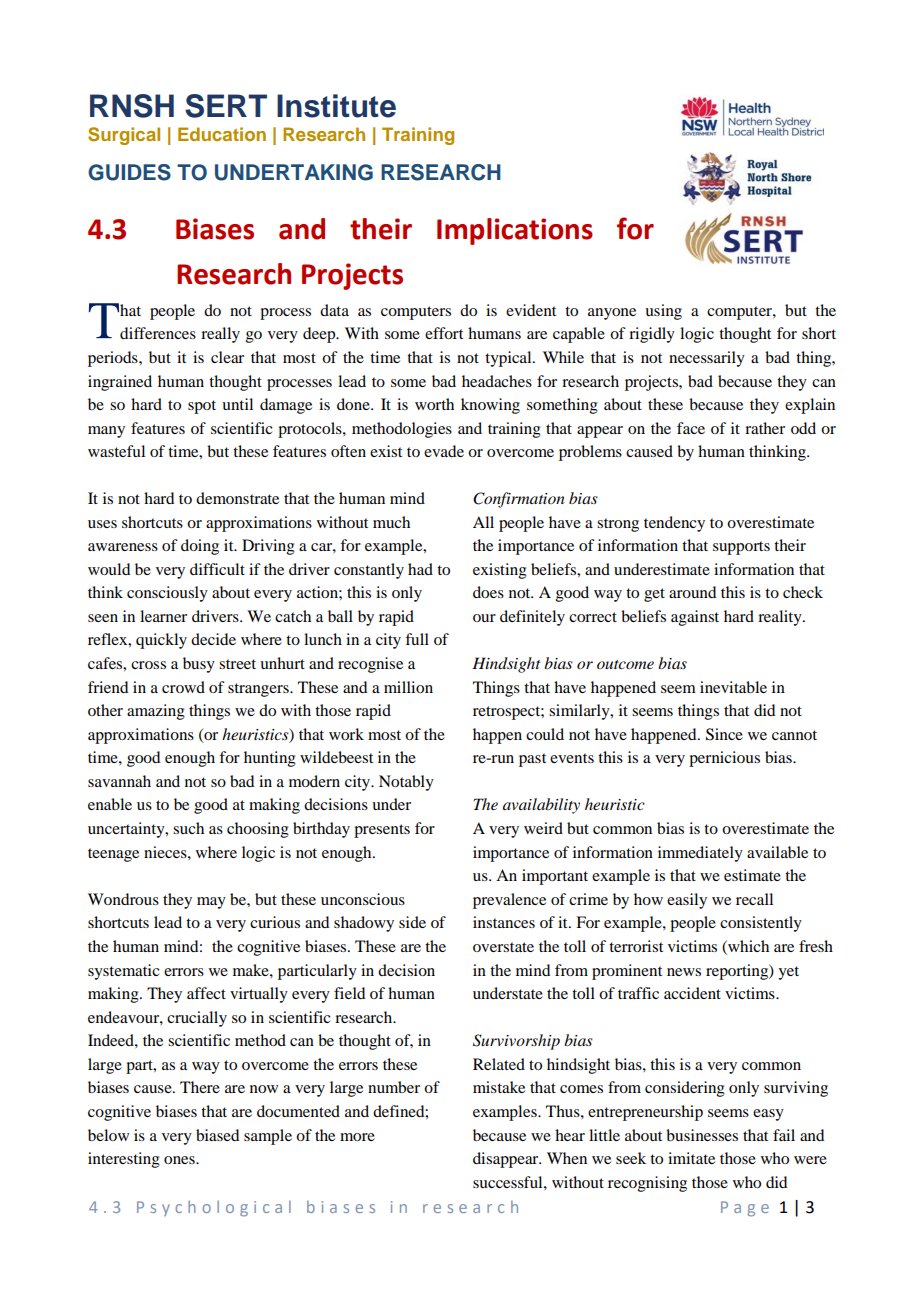 The height and width of the screenshot is (1308, 924). What do you see at coordinates (674, 524) in the screenshot?
I see `tendency` at bounding box center [674, 524].
